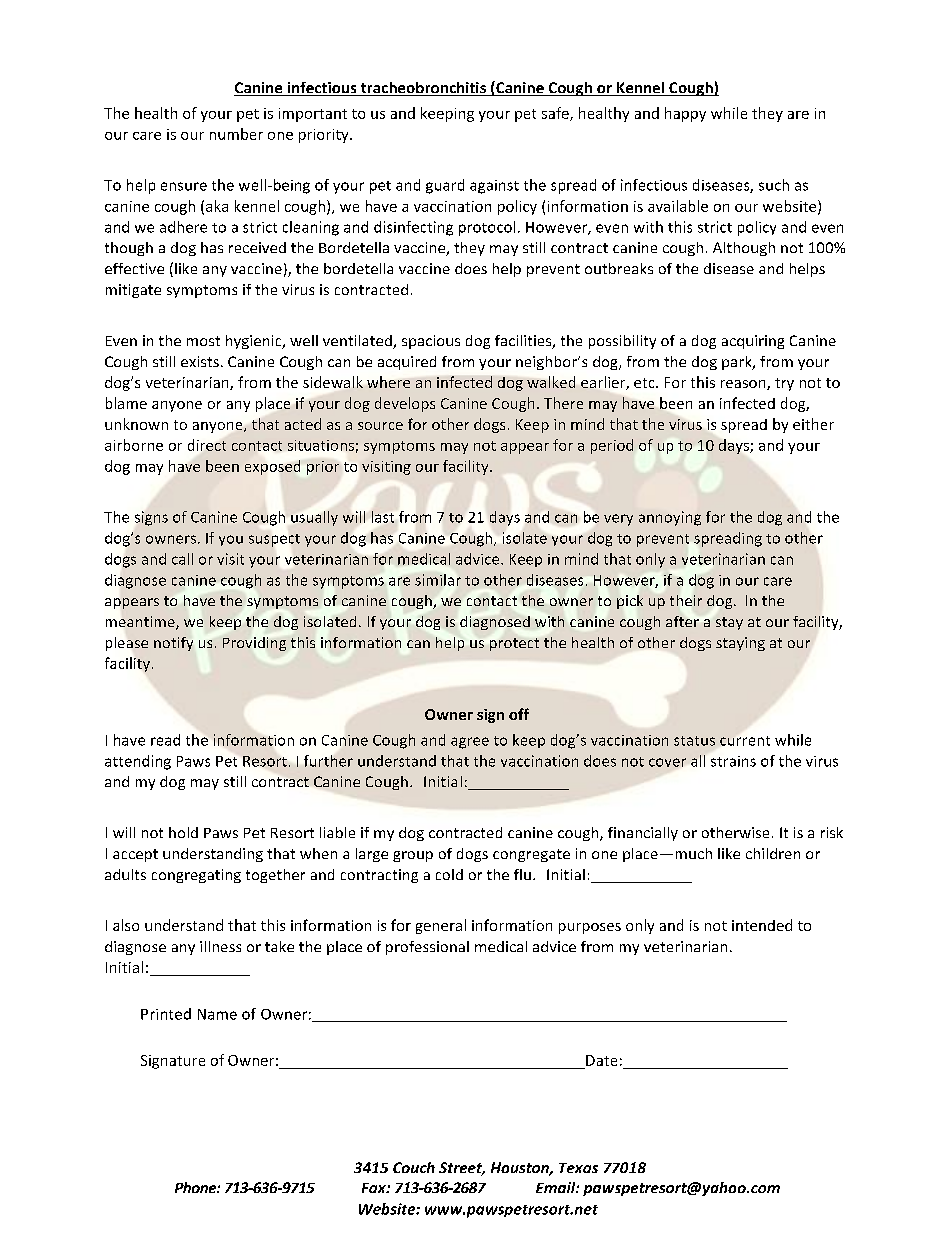  What do you see at coordinates (578, 1168) in the screenshot?
I see `Texas` at bounding box center [578, 1168].
